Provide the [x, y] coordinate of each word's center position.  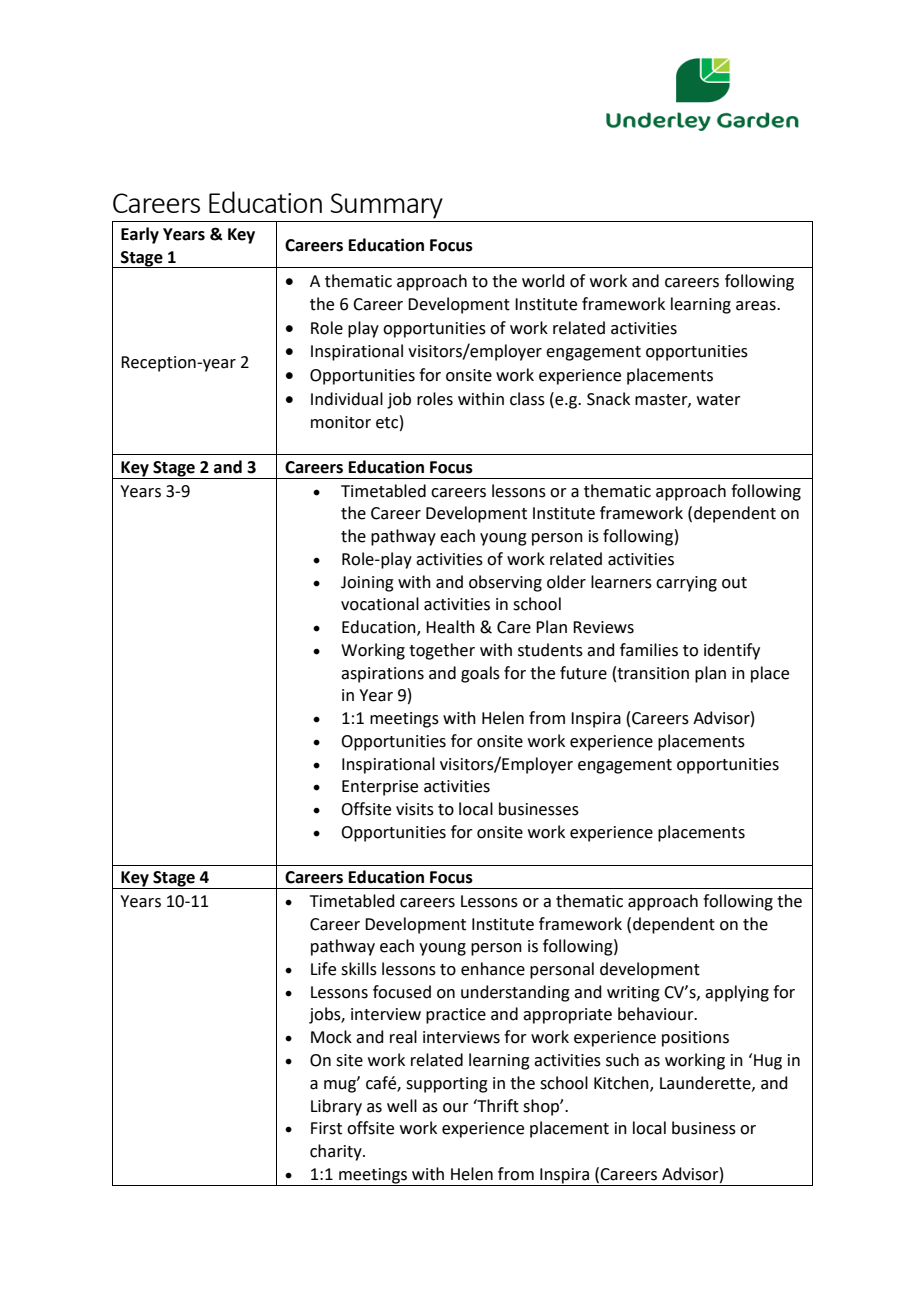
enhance [493, 969]
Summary [386, 206]
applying [737, 993]
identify [732, 651]
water [719, 400]
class [527, 399]
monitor [341, 422]
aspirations [382, 675]
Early [140, 235]
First [326, 1128]
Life [323, 969]
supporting [447, 1085]
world [543, 281]
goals [480, 674]
